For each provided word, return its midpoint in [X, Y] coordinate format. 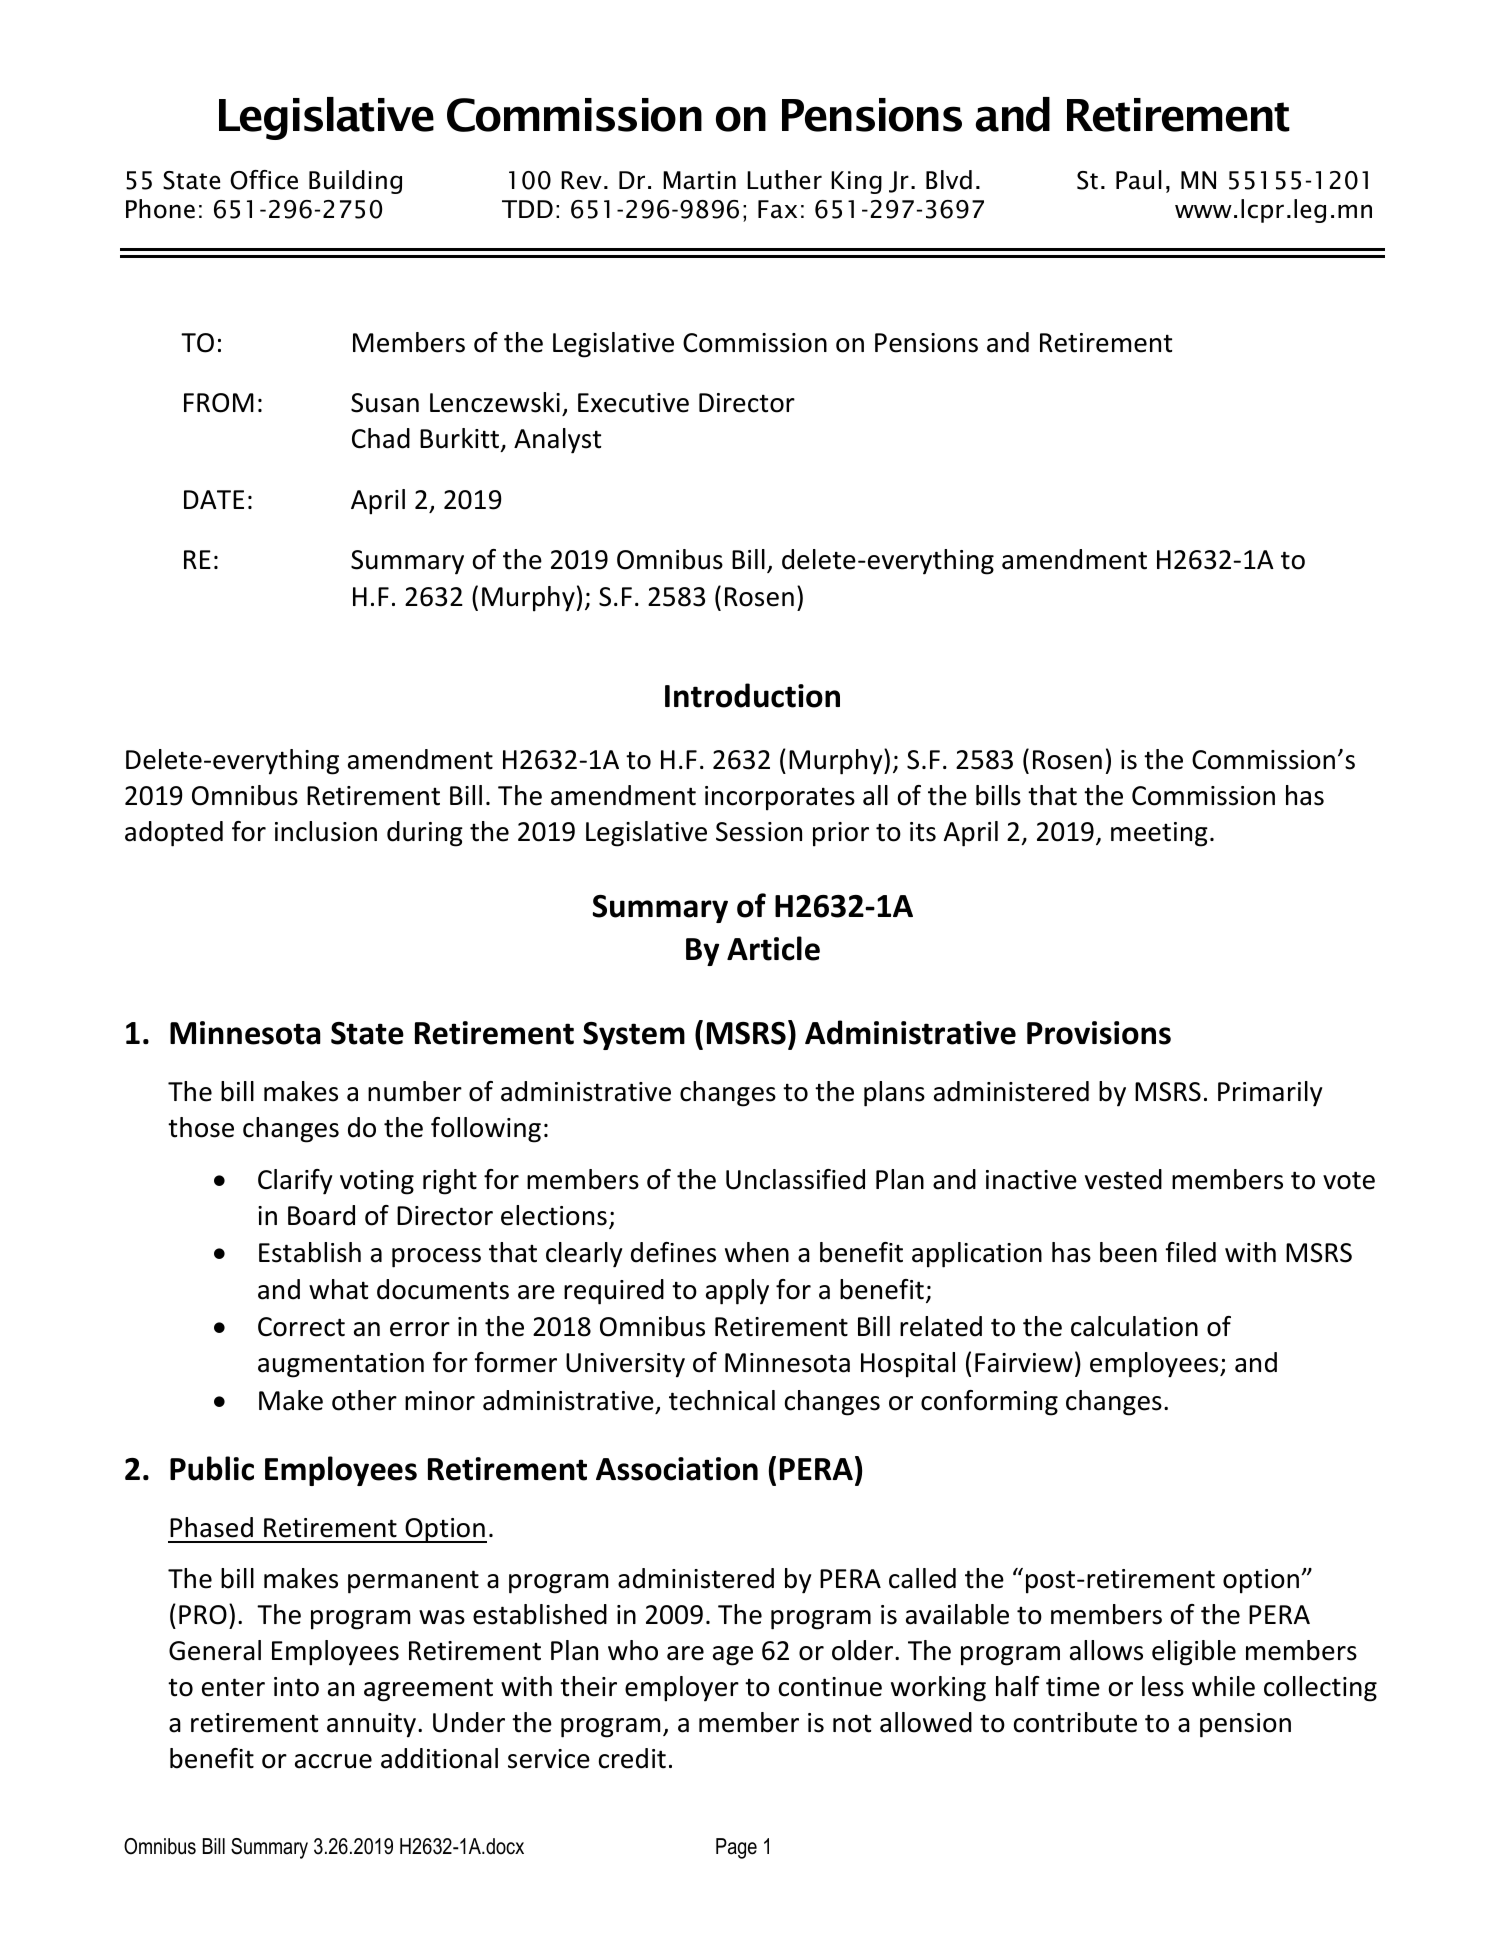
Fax [777, 209]
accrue [333, 1761]
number [415, 1091]
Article [773, 948]
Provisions [1099, 1033]
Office [264, 180]
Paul [1139, 180]
